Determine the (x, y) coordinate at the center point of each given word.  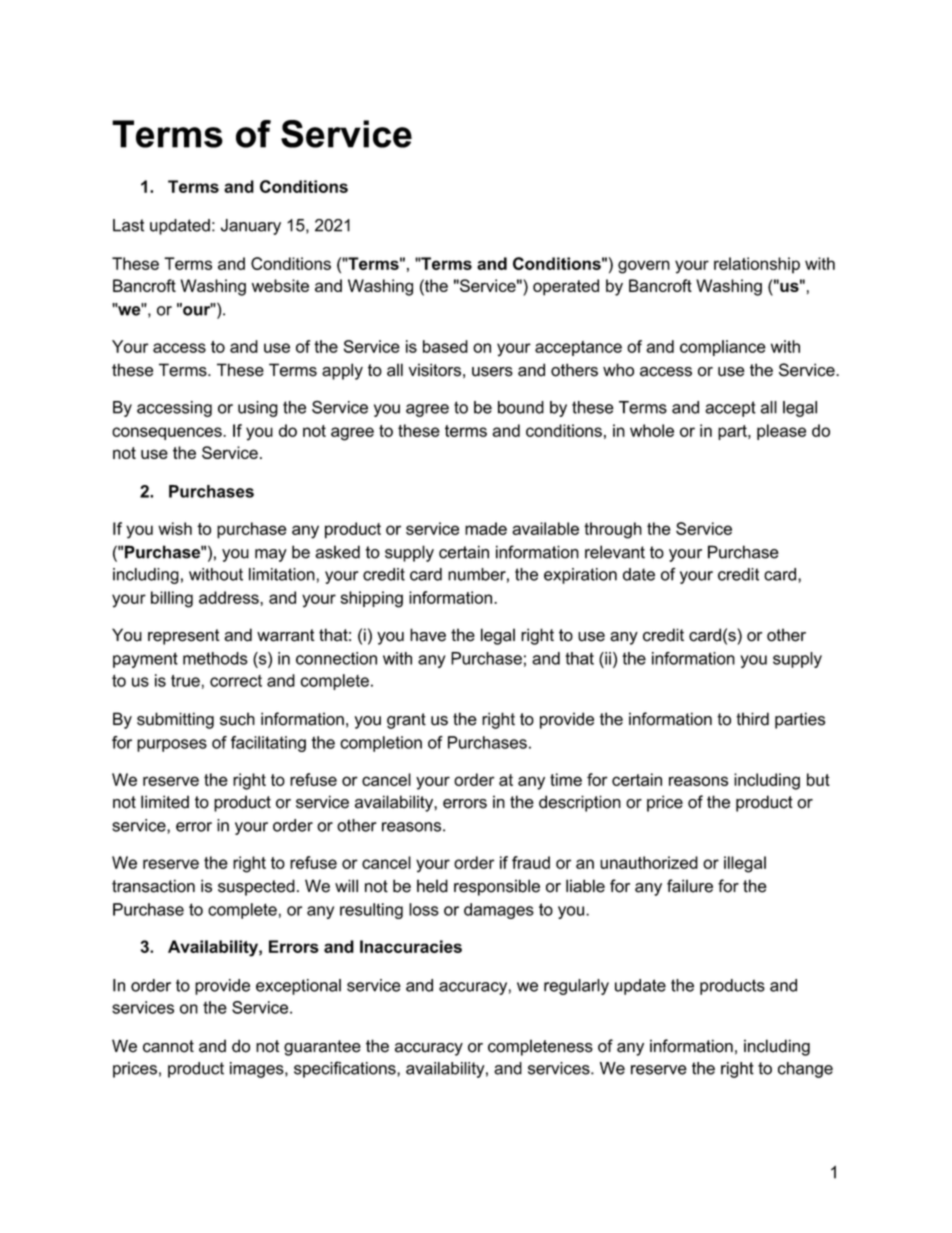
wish (175, 528)
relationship (757, 265)
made (486, 528)
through (613, 530)
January (251, 227)
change (805, 1070)
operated (566, 287)
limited (165, 802)
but (818, 779)
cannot (168, 1046)
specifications (346, 1069)
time (566, 779)
